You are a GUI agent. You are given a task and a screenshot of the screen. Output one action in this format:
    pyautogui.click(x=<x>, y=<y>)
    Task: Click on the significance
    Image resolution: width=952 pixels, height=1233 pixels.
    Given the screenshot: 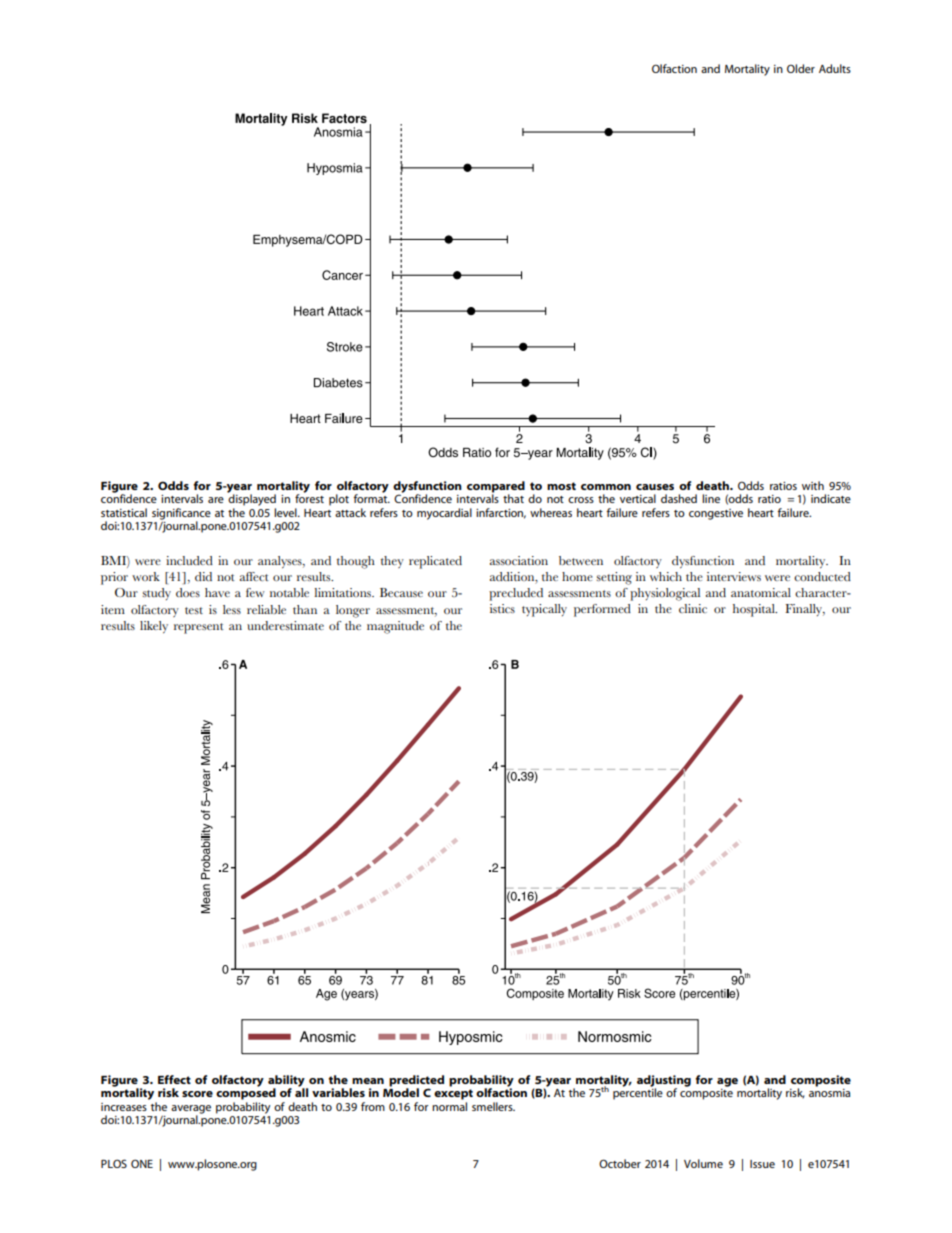 What is the action you would take?
    pyautogui.click(x=181, y=515)
